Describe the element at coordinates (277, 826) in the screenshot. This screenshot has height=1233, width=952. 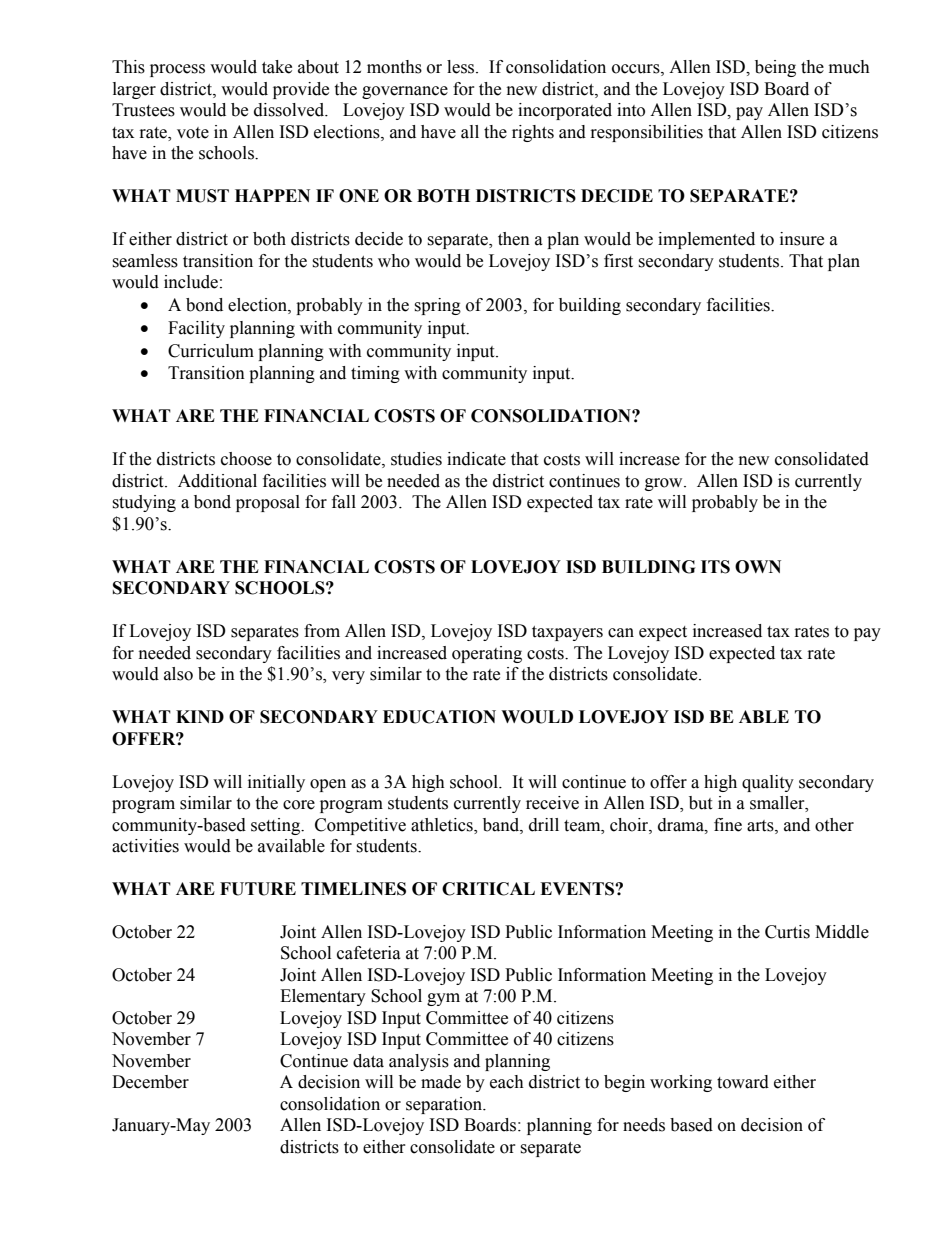
I see `setting` at that location.
